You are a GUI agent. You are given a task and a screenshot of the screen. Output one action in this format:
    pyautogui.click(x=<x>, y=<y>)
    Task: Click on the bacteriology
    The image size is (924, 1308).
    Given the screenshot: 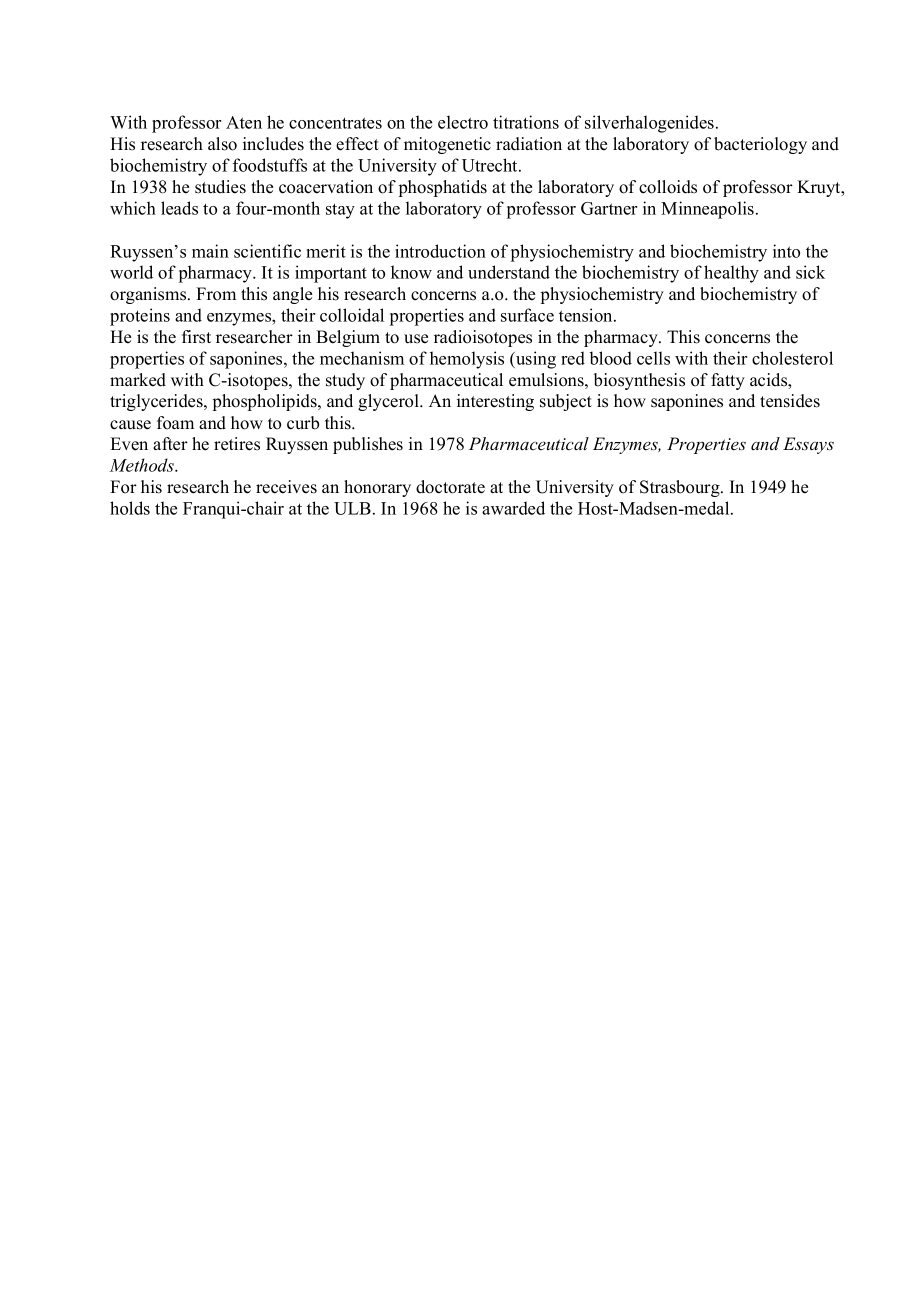 What is the action you would take?
    pyautogui.click(x=760, y=145)
